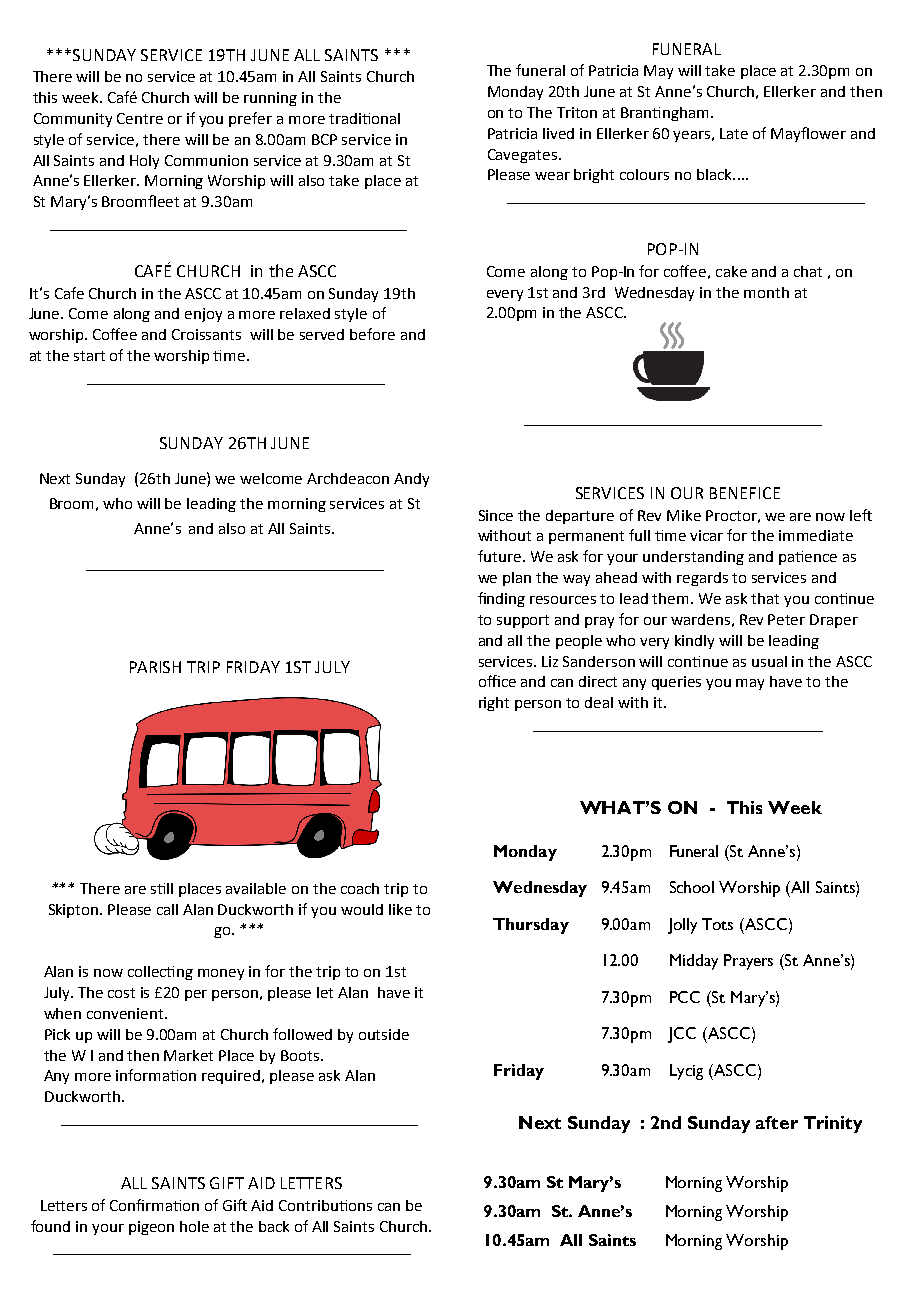 This image has height=1308, width=924. What do you see at coordinates (400, 909) in the image?
I see `like` at bounding box center [400, 909].
